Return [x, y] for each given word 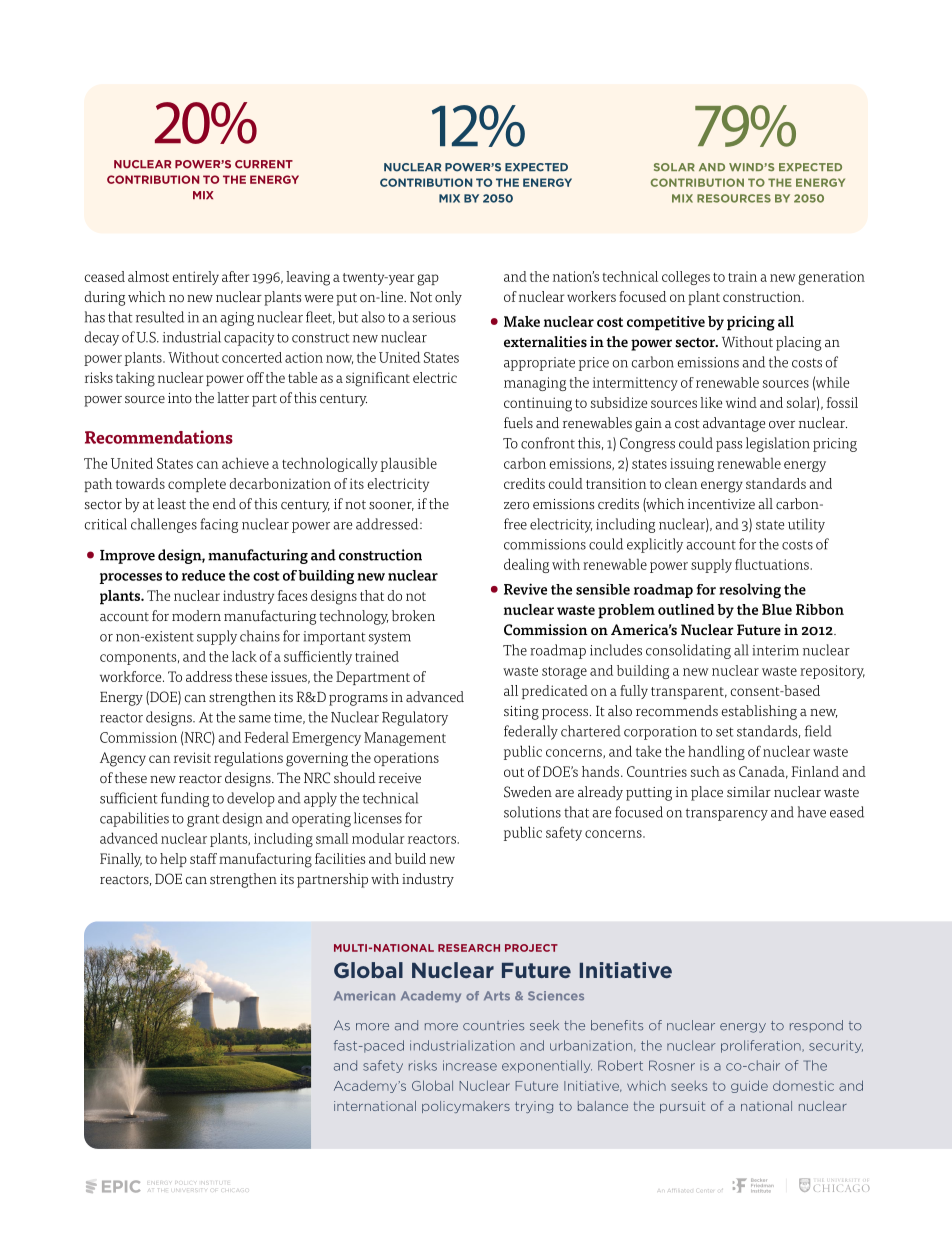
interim [775, 650]
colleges [686, 278]
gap [428, 280]
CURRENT [264, 164]
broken [413, 616]
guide [749, 1086]
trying [534, 1107]
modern [196, 616]
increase [470, 1065]
